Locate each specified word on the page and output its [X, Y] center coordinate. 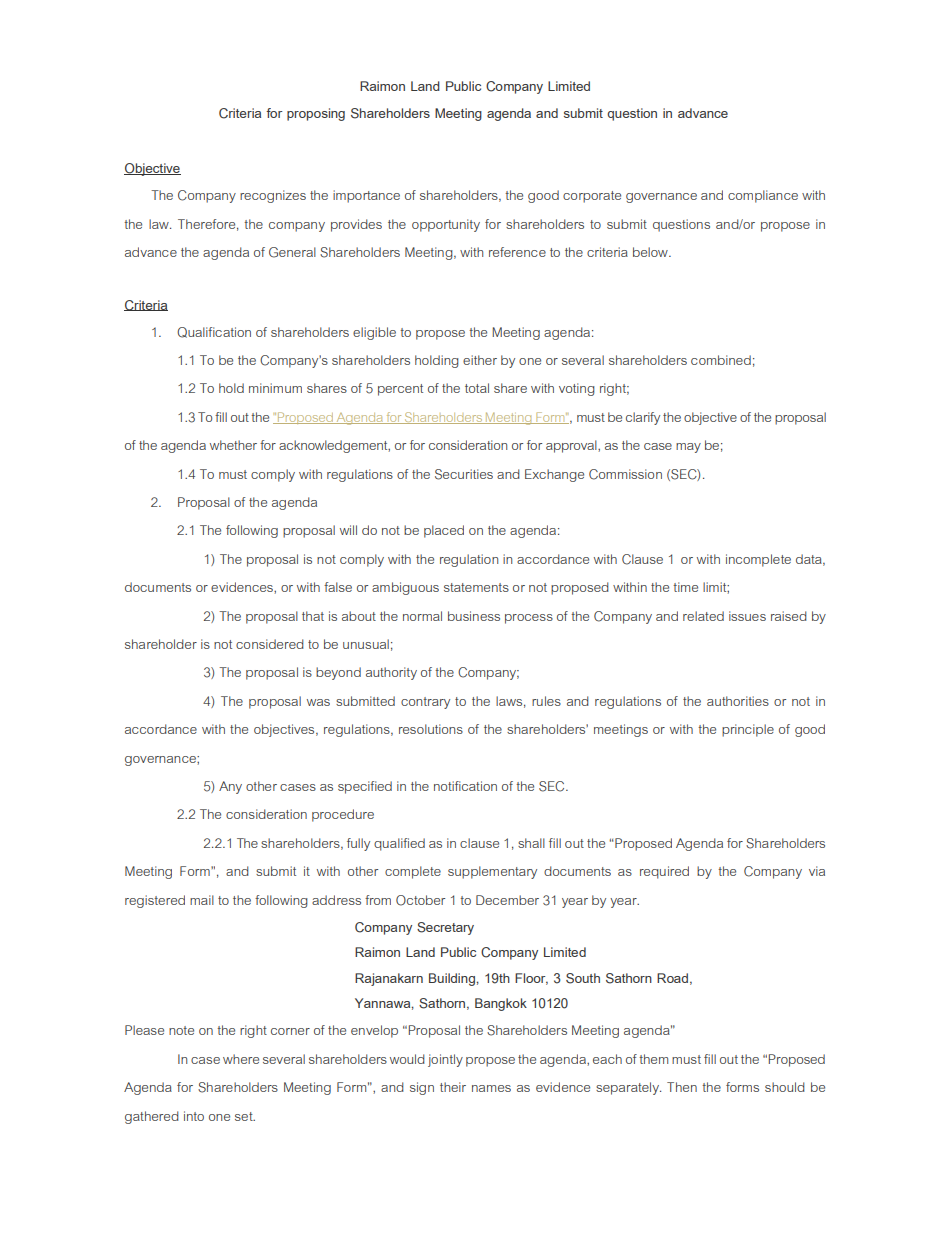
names [491, 1088]
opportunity [446, 225]
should [785, 1087]
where [241, 1059]
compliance [763, 196]
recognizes [273, 196]
